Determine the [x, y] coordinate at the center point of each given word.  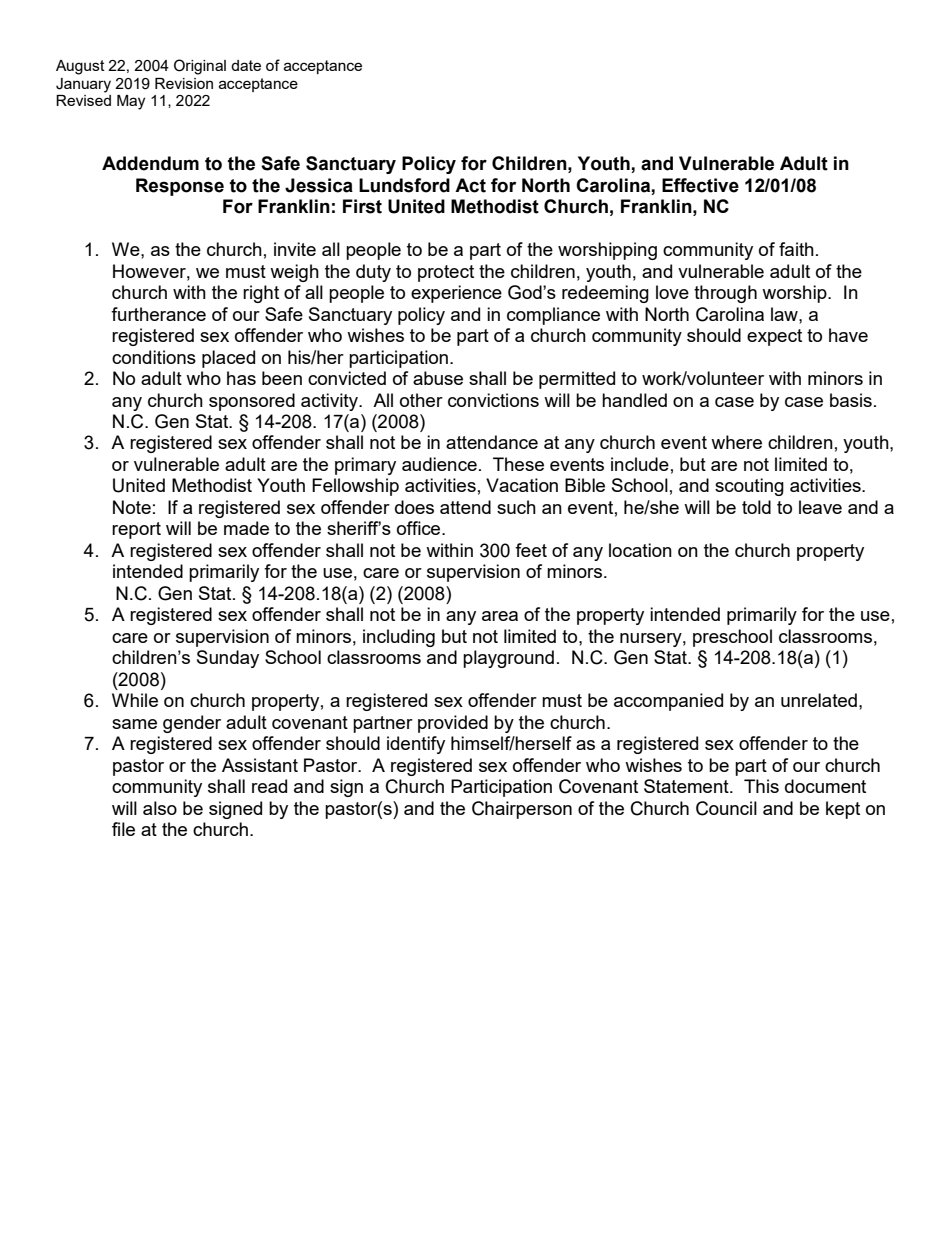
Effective [700, 185]
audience [439, 464]
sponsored [252, 402]
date [246, 65]
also [160, 808]
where [736, 442]
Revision [184, 83]
